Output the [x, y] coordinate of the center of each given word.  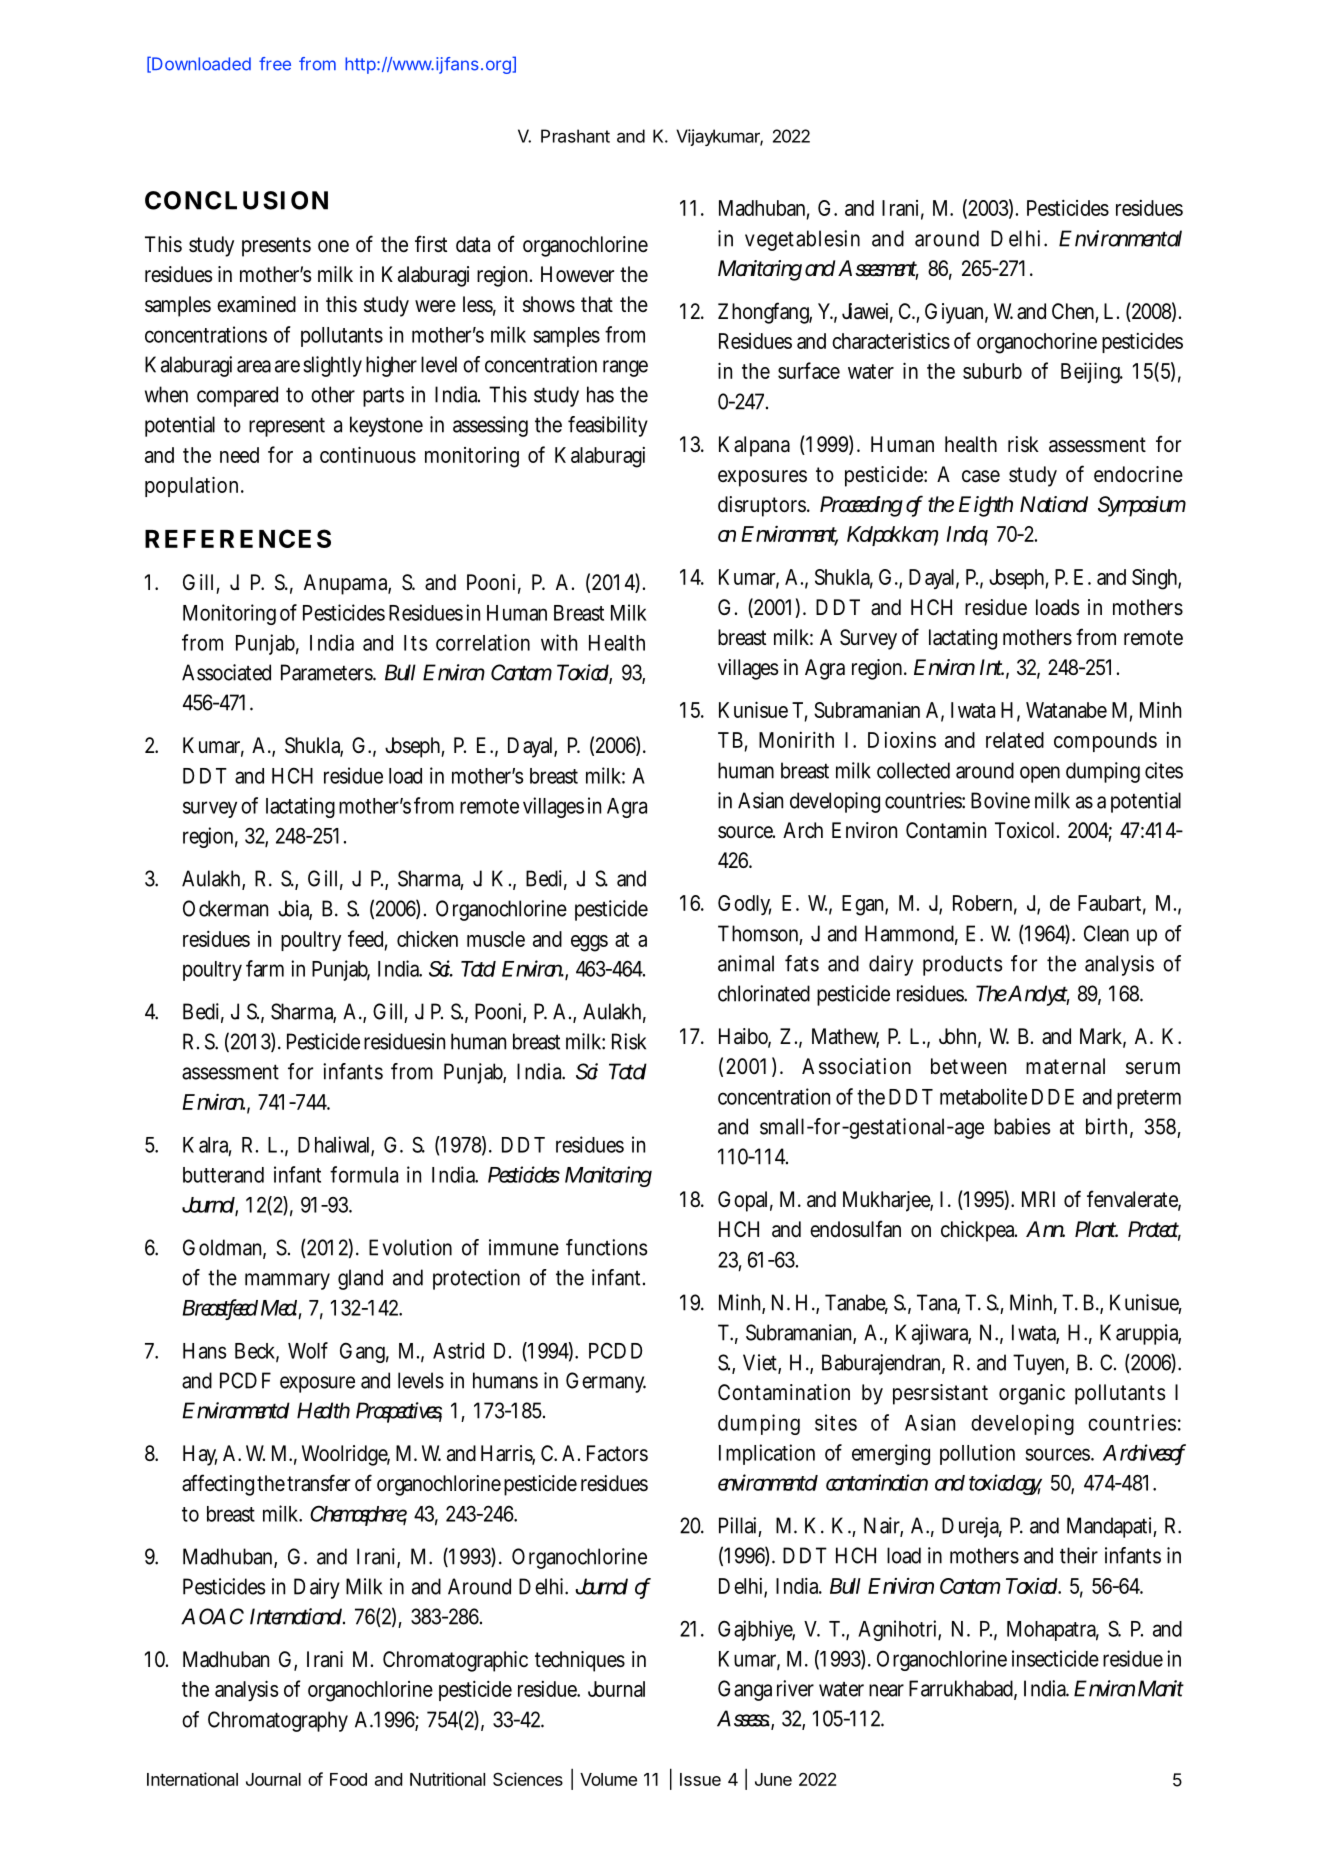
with [559, 642]
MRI [1038, 1199]
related [1015, 740]
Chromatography [278, 1721]
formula [364, 1174]
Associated [226, 672]
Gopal [742, 1201]
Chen [1073, 311]
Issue [700, 1779]
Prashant [575, 136]
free [275, 64]
